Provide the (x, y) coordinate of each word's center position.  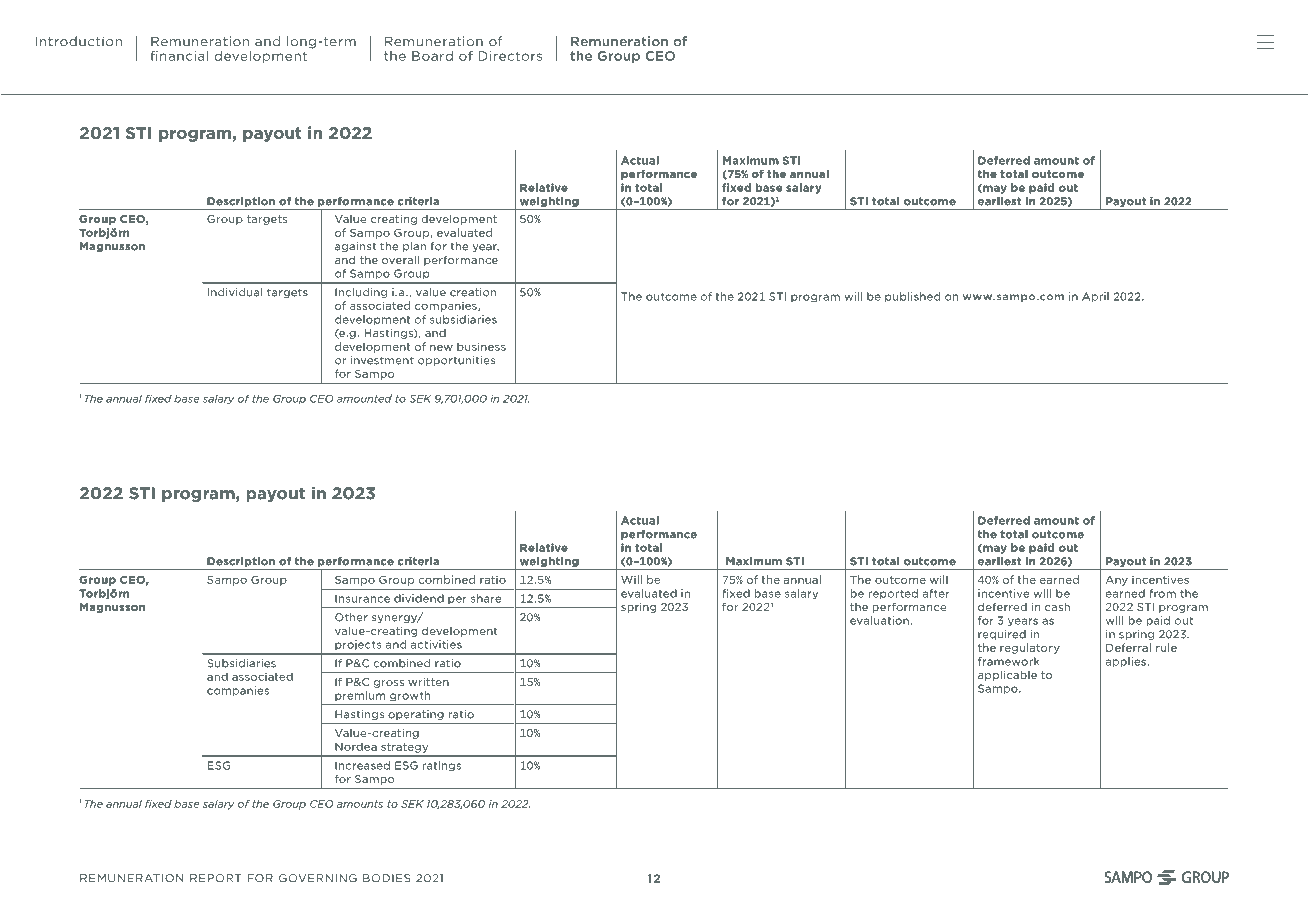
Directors (510, 56)
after (936, 593)
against (355, 247)
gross (389, 684)
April (1095, 297)
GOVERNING (318, 878)
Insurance (362, 598)
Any (1117, 581)
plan (414, 247)
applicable (1007, 676)
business (481, 346)
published (912, 297)
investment (382, 360)
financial (179, 56)
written (428, 682)
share (486, 598)
